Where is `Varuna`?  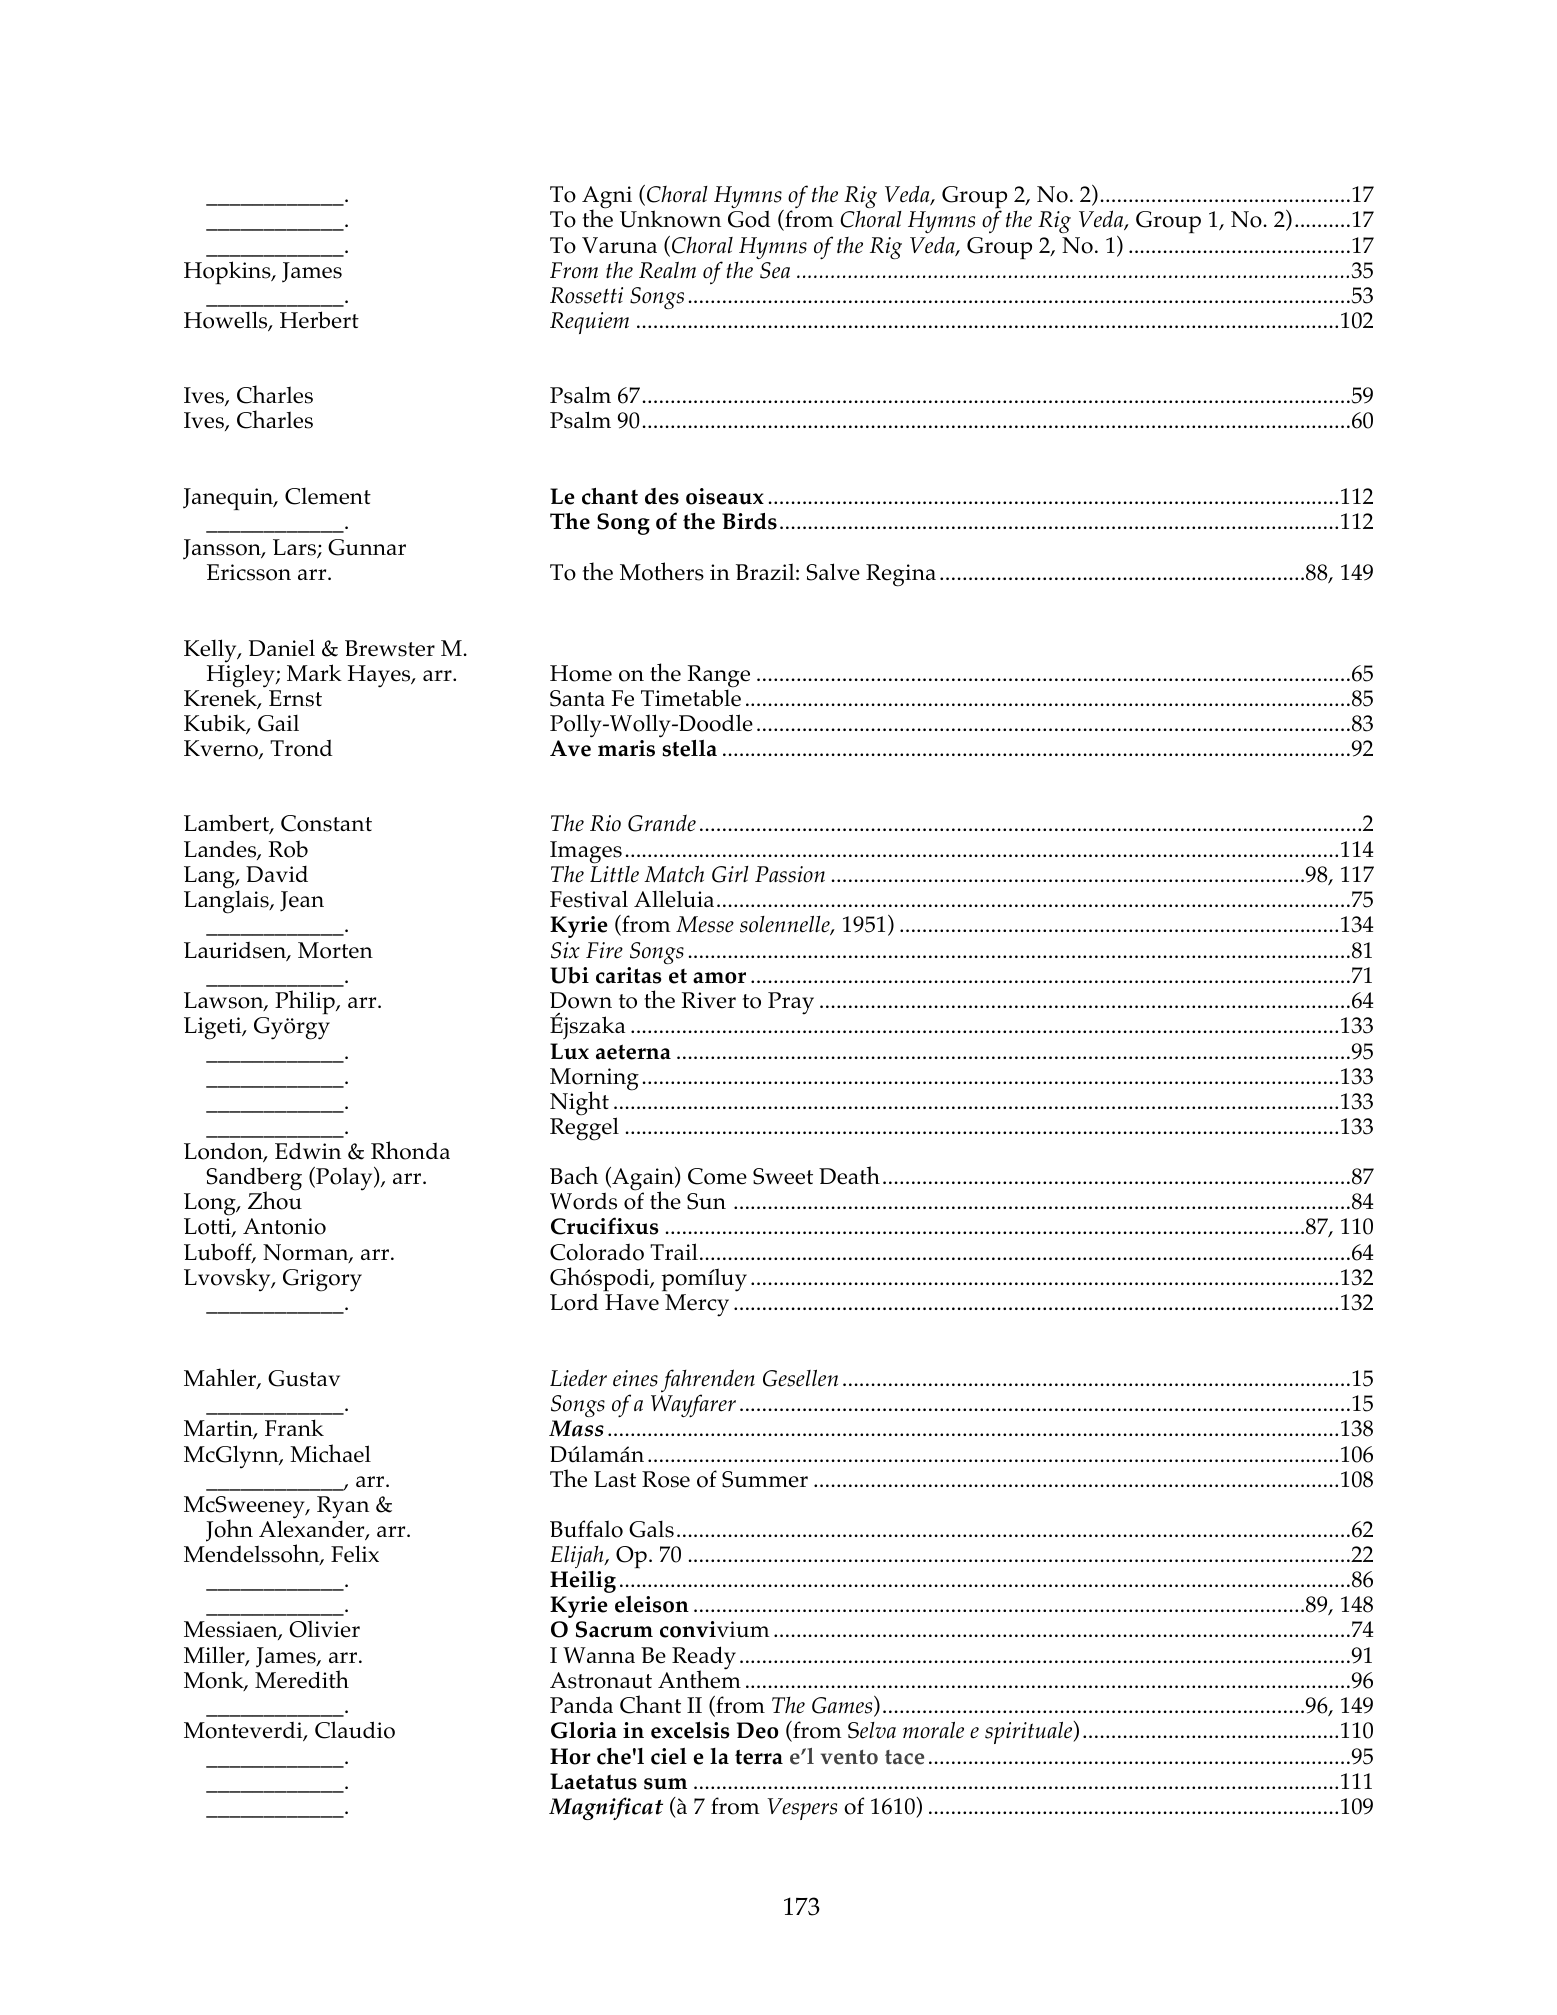
Varuna is located at coordinates (619, 245).
